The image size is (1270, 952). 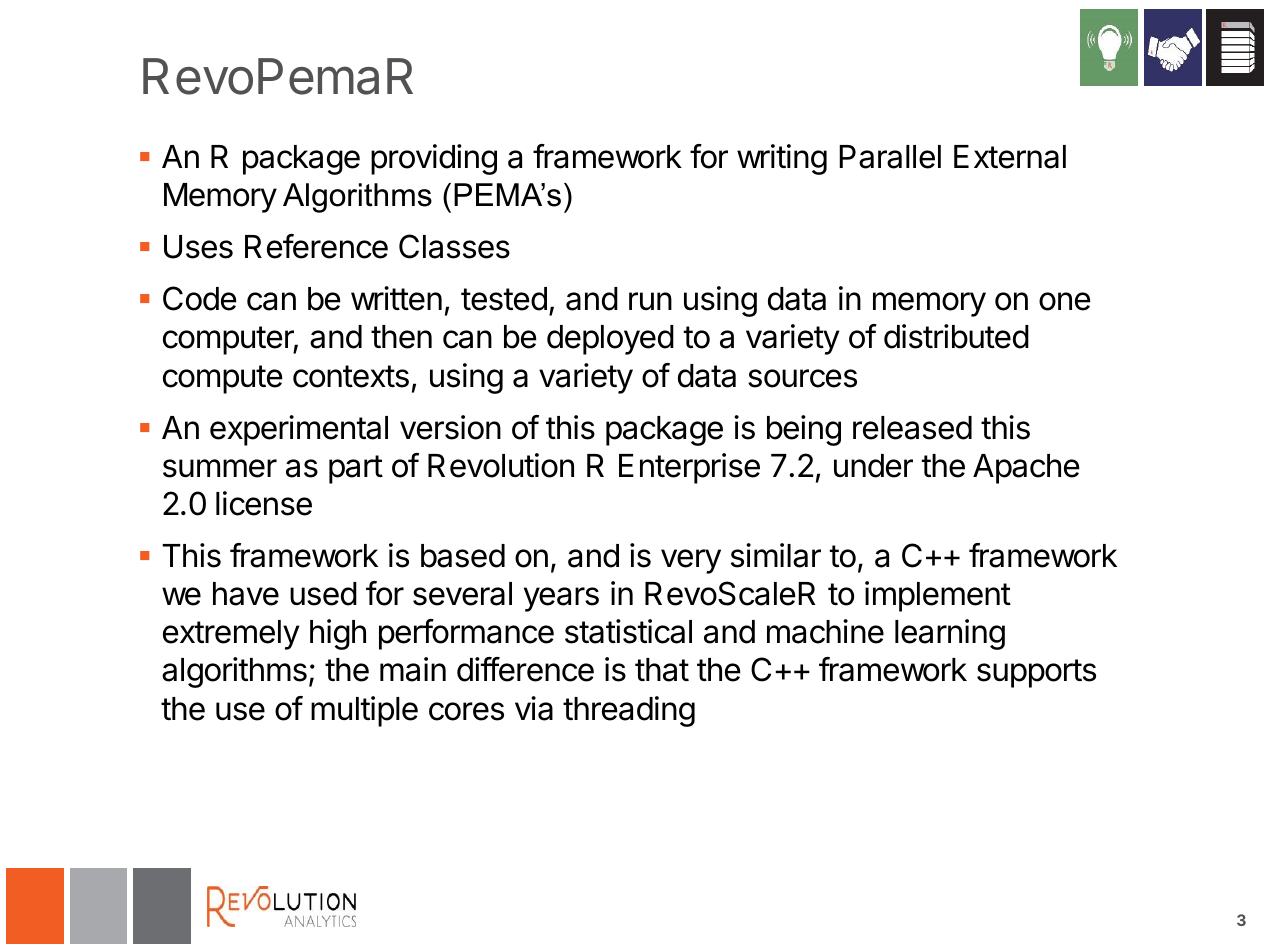 What do you see at coordinates (299, 430) in the page?
I see `experimental` at bounding box center [299, 430].
